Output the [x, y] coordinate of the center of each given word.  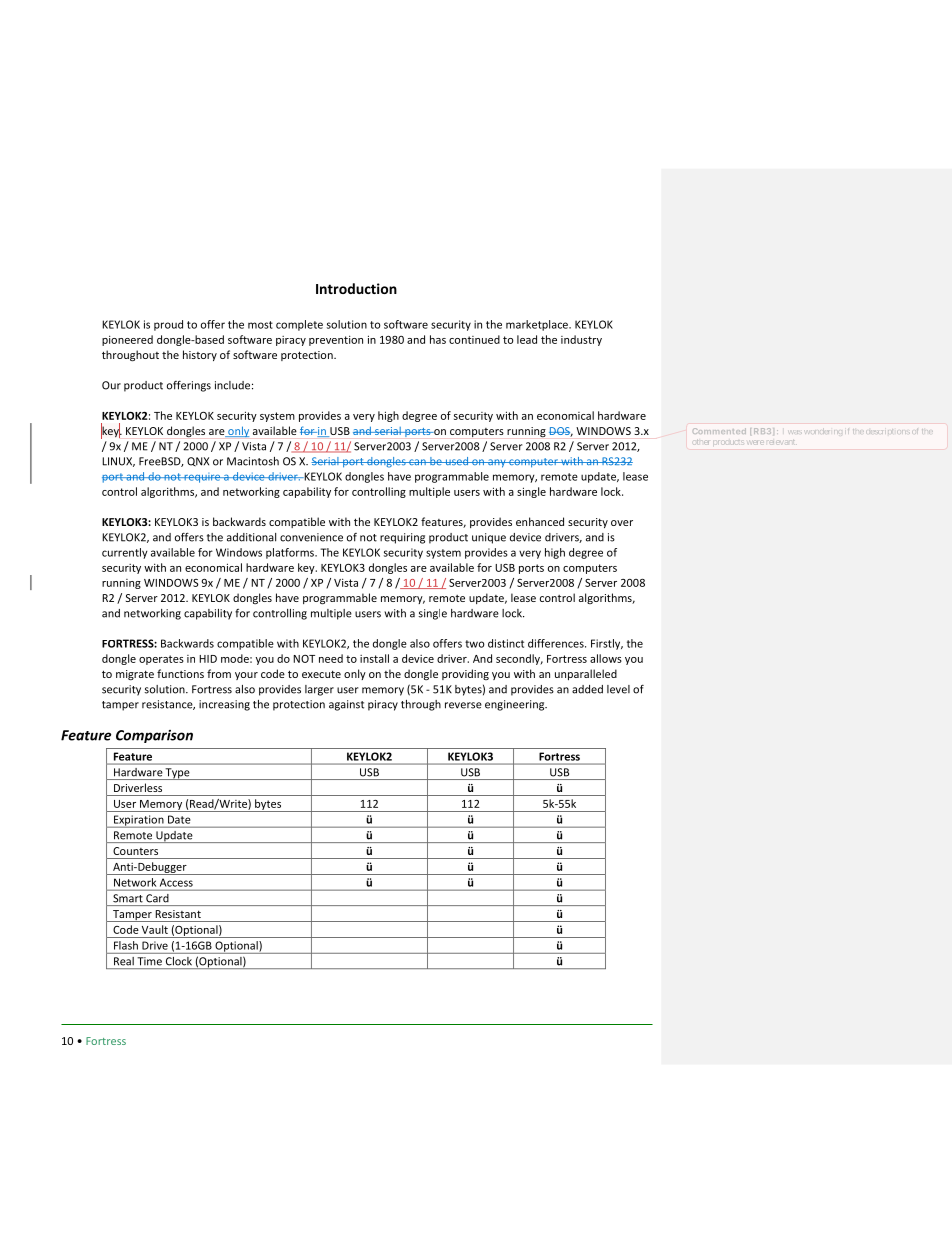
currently [125, 553]
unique [489, 538]
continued [474, 339]
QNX [198, 462]
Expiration [138, 821]
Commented [719, 431]
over [622, 523]
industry [581, 340]
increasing [224, 705]
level [618, 689]
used [457, 461]
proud [168, 325]
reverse [463, 705]
